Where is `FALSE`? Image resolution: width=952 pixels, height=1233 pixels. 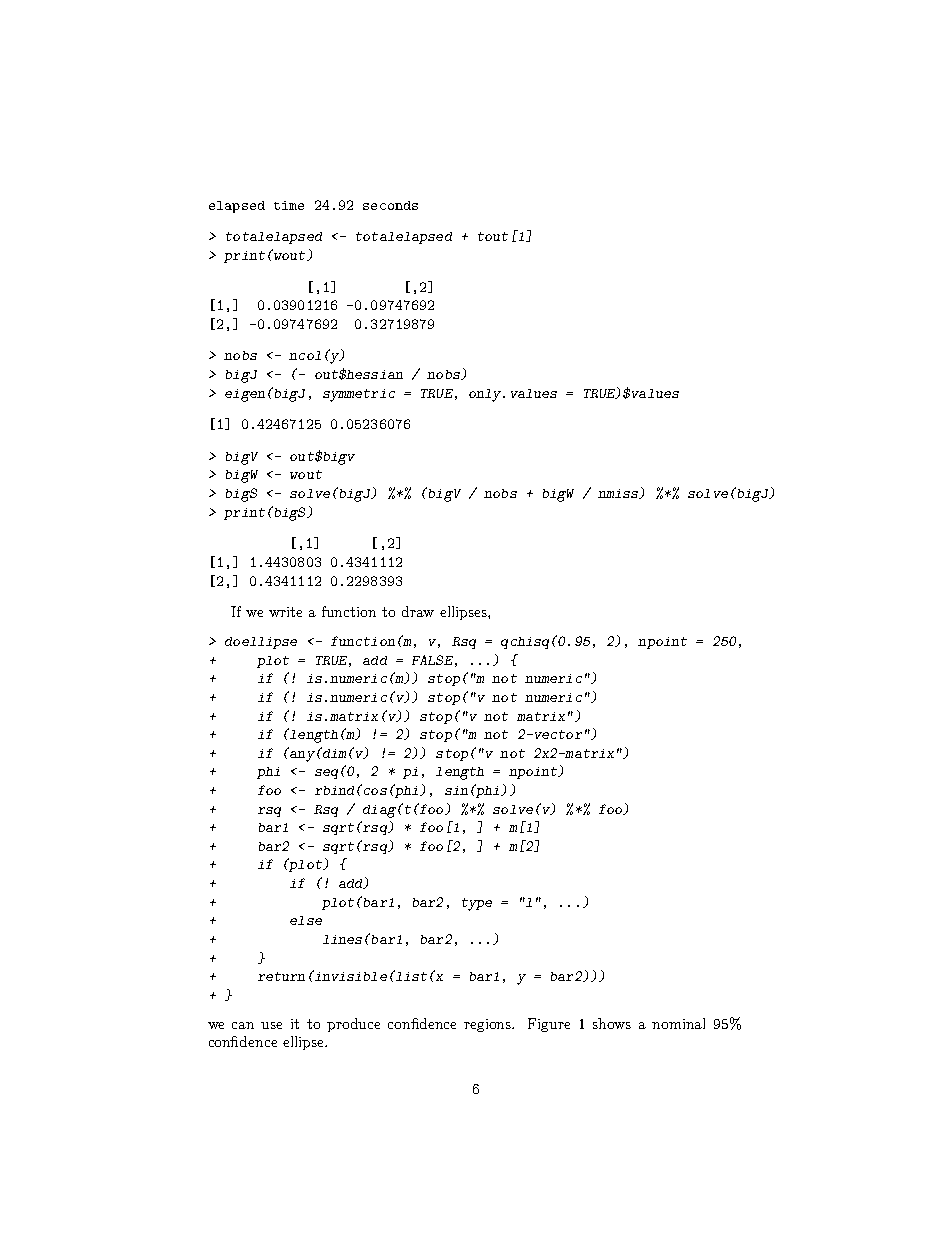 FALSE is located at coordinates (432, 660).
